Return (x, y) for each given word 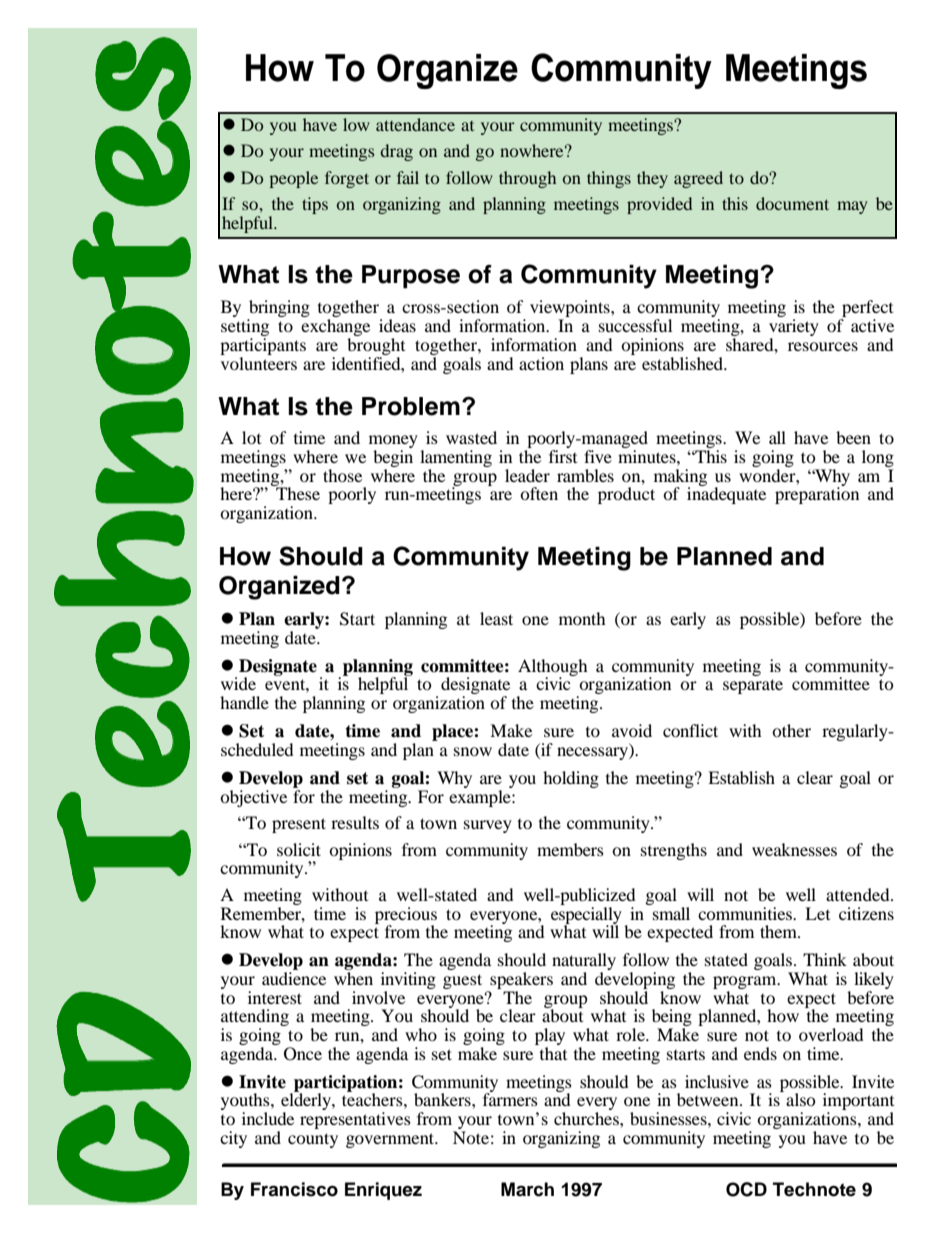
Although (553, 668)
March (527, 1189)
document (792, 203)
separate (753, 686)
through (527, 179)
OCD (746, 1189)
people (293, 179)
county (313, 1140)
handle (244, 702)
